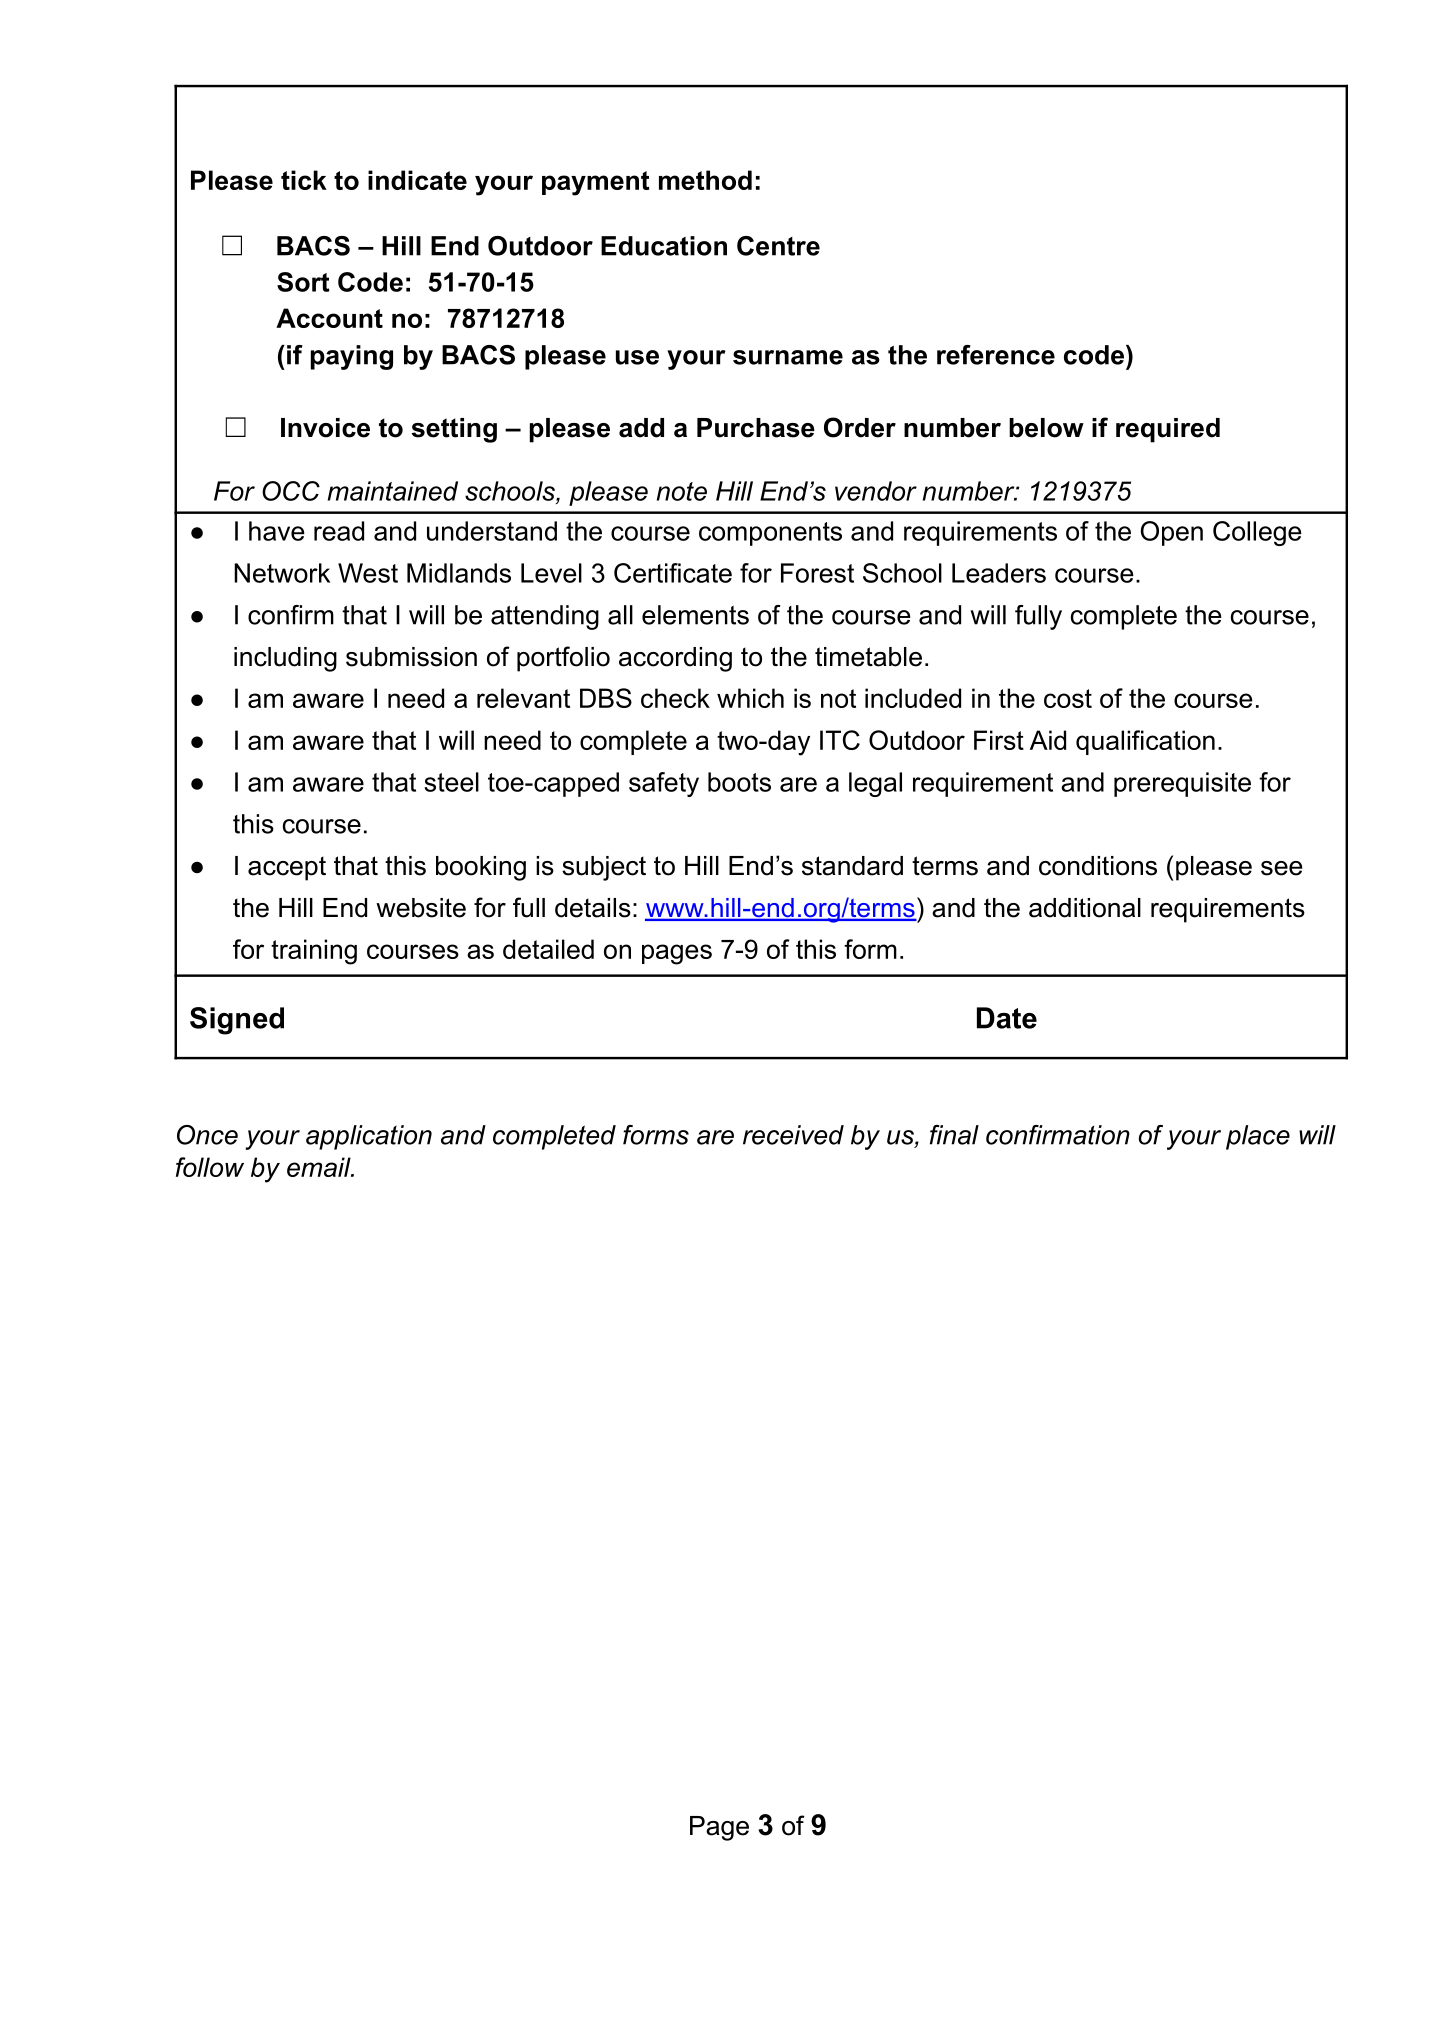 This screenshot has height=2041, width=1445. What do you see at coordinates (750, 698) in the screenshot?
I see `which` at bounding box center [750, 698].
